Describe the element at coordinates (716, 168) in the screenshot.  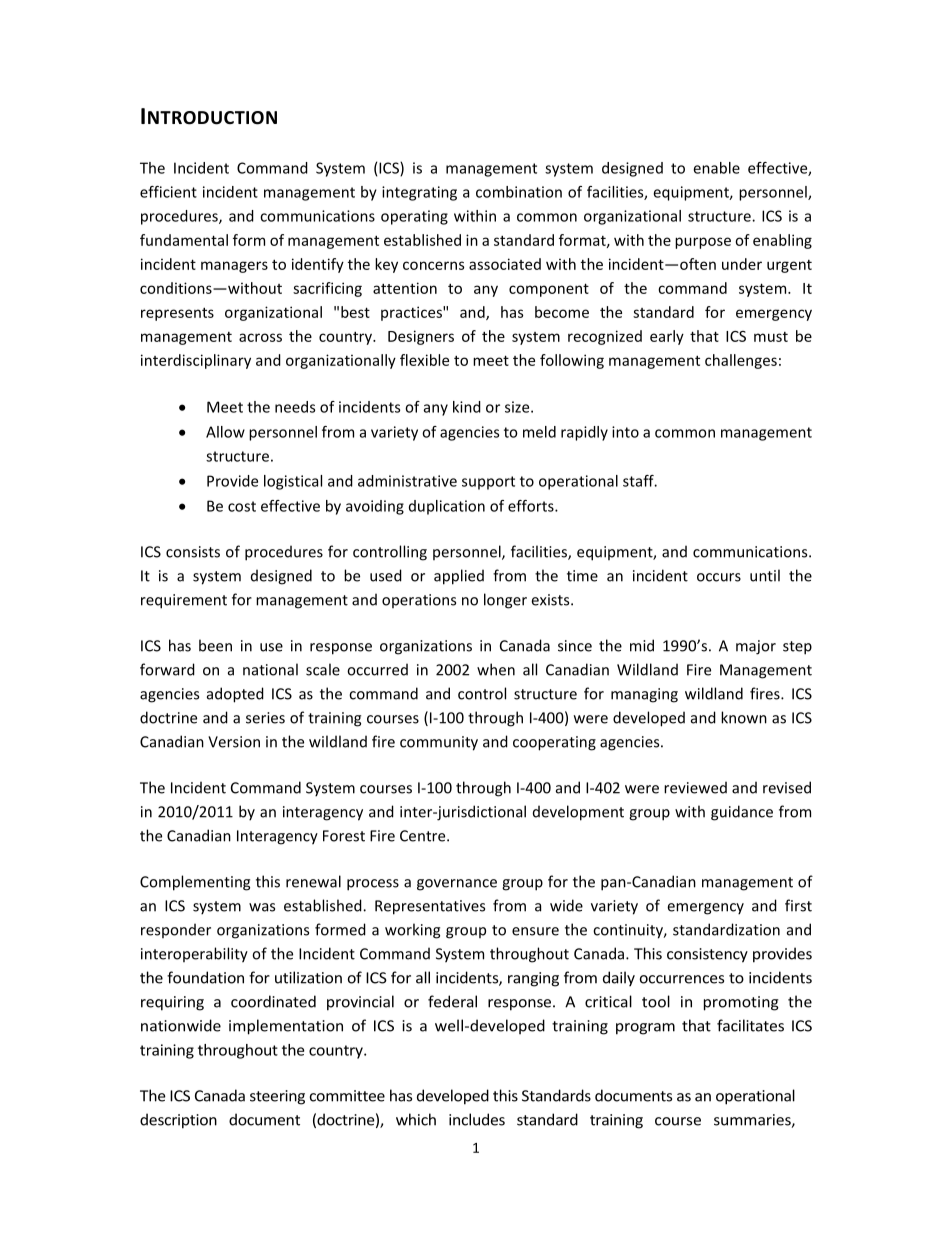
I see `enable` at that location.
